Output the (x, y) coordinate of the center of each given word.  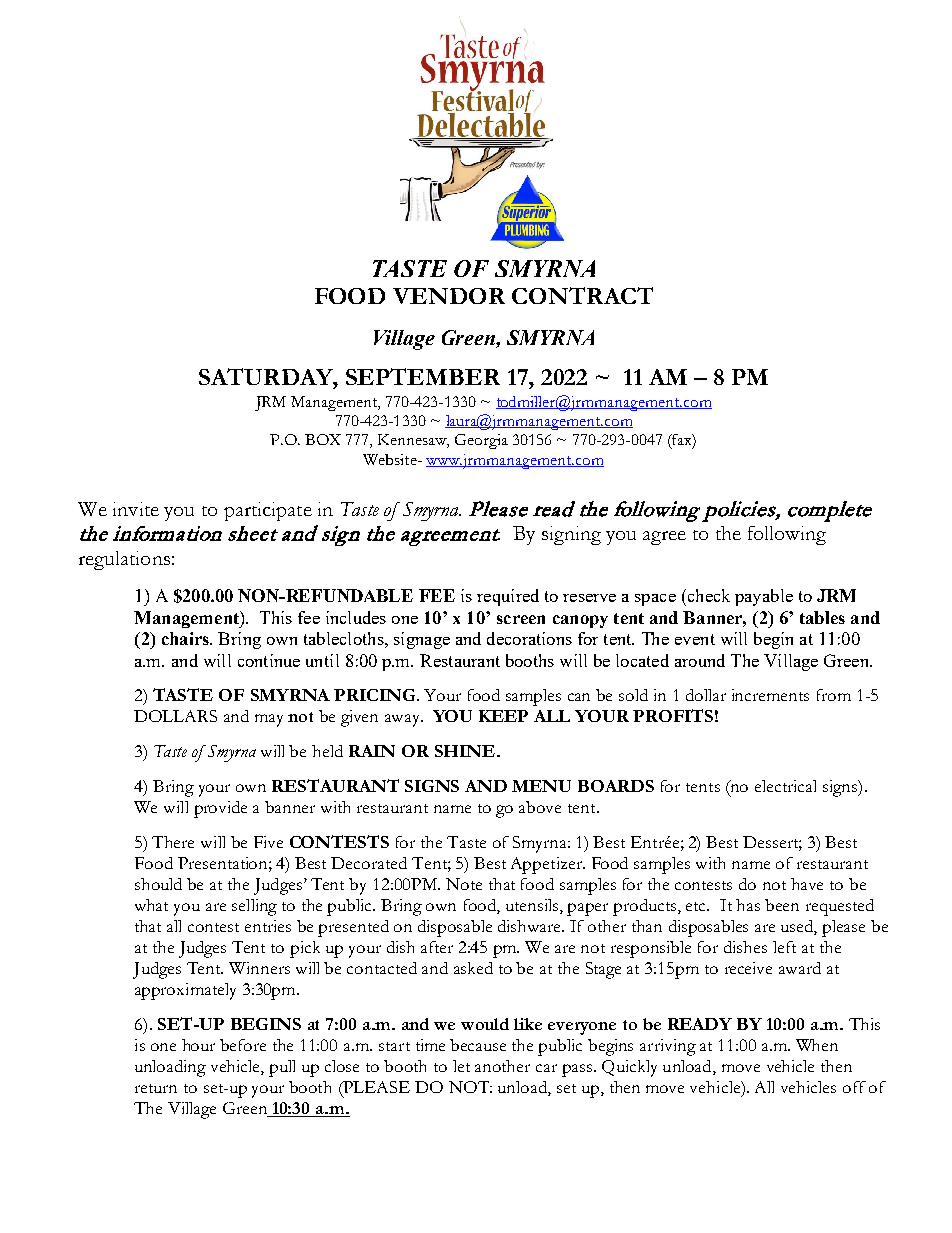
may (269, 720)
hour (198, 1045)
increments (770, 695)
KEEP (503, 716)
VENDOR (449, 296)
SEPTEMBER (423, 376)
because (478, 1045)
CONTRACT (582, 295)
